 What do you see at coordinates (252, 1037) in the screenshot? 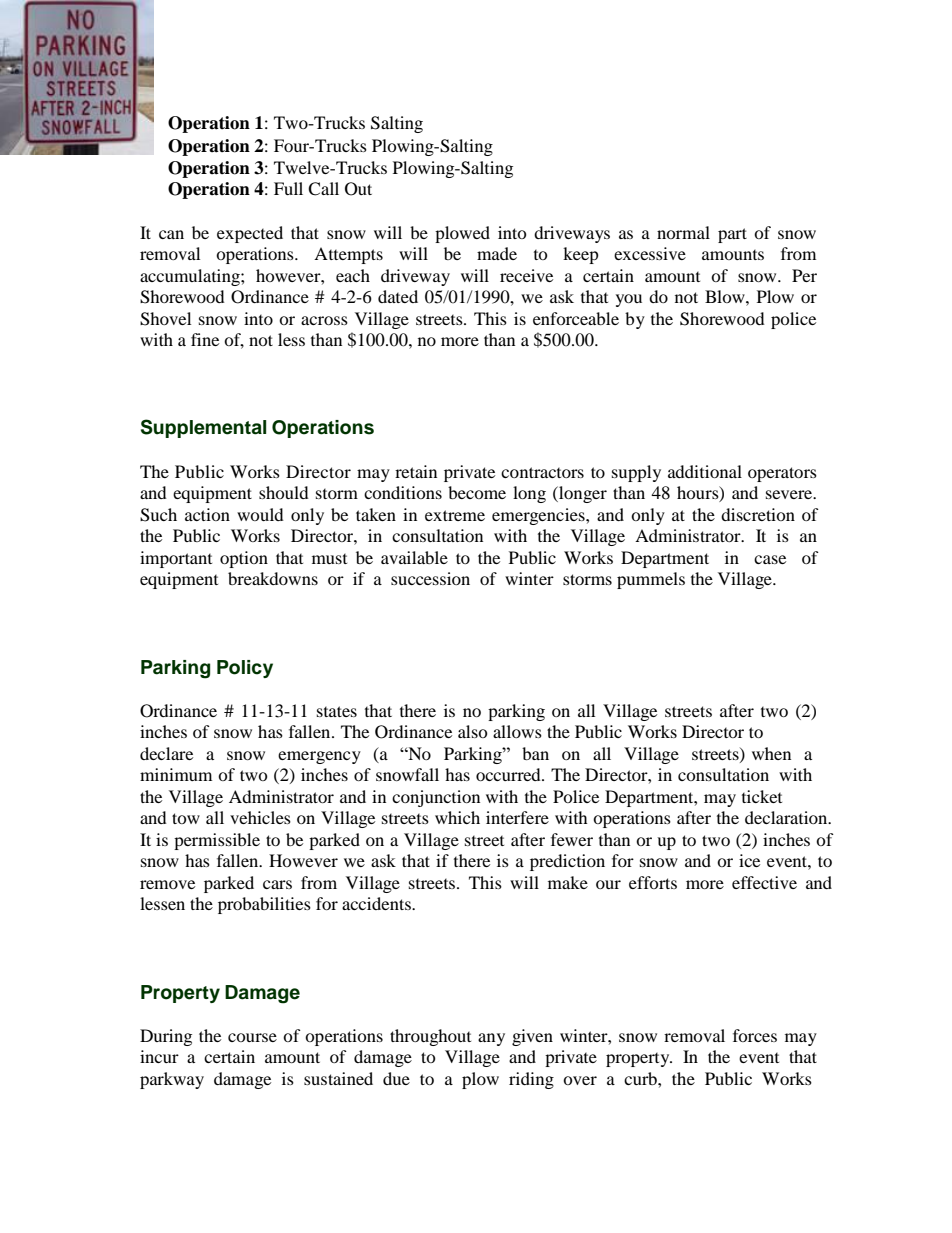
I see `course` at bounding box center [252, 1037].
